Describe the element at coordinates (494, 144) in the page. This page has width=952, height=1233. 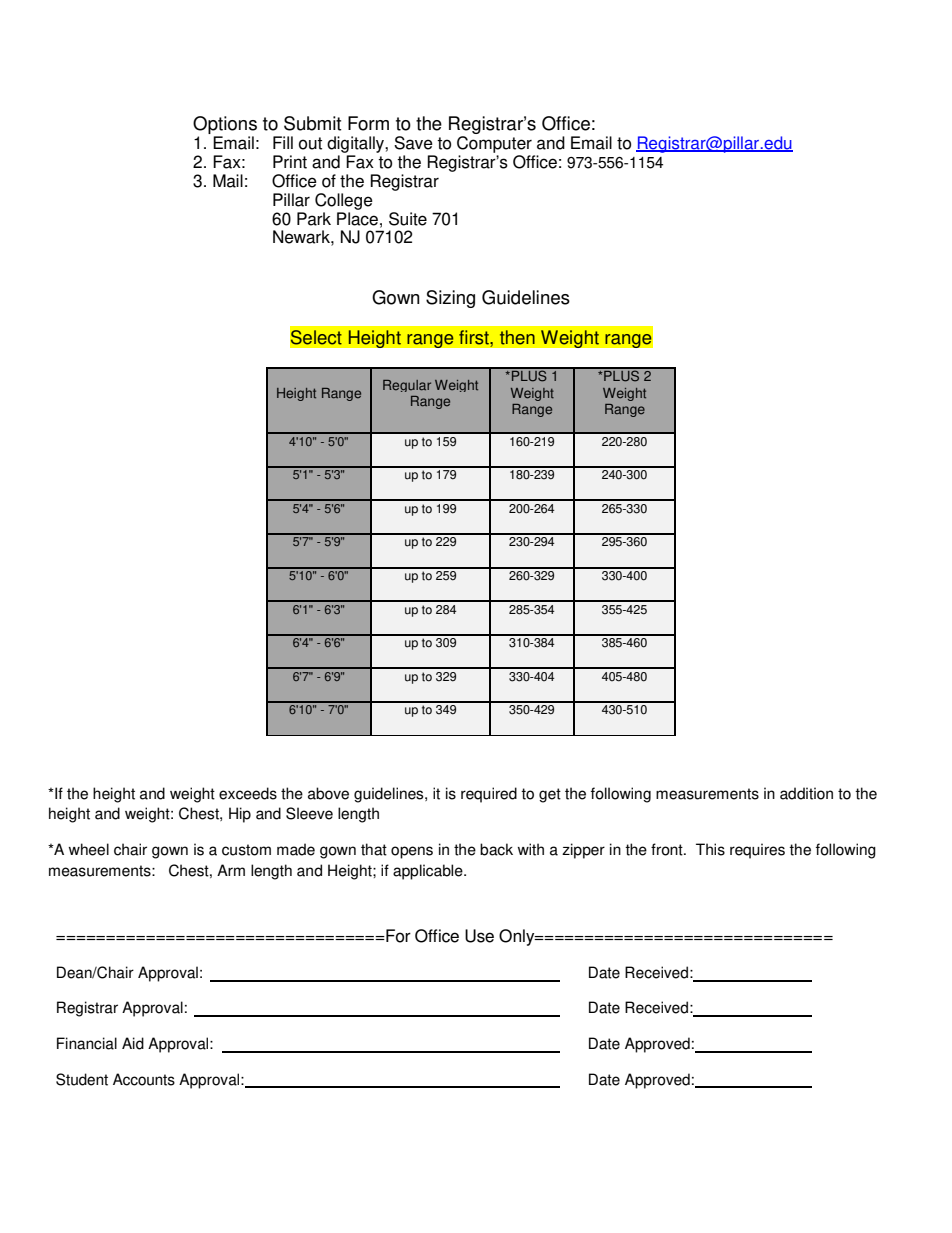
I see `Computer` at that location.
